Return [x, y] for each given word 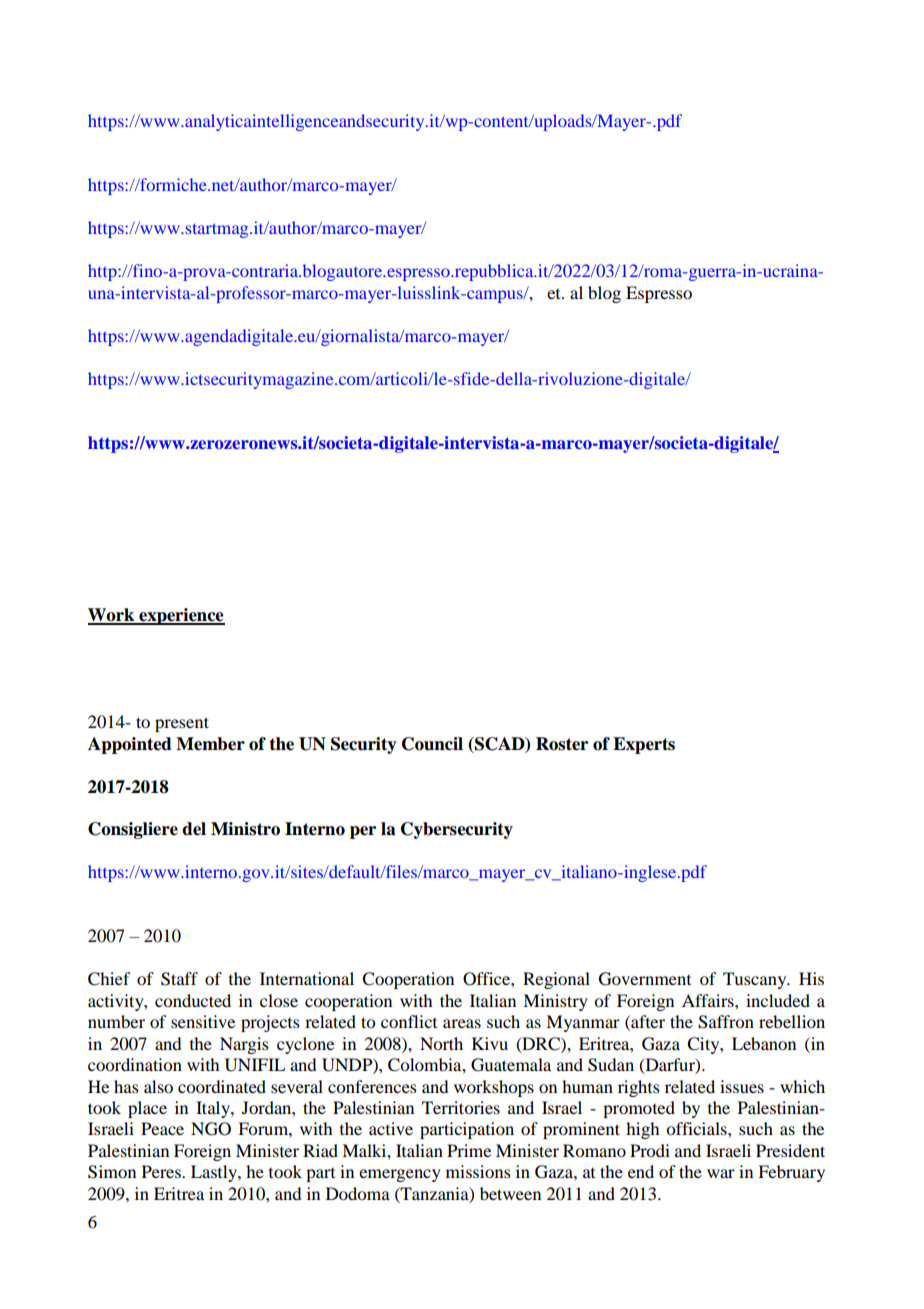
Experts [644, 745]
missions [478, 1171]
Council [432, 744]
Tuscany [756, 980]
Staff [179, 979]
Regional [556, 980]
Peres [162, 1171]
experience [181, 616]
